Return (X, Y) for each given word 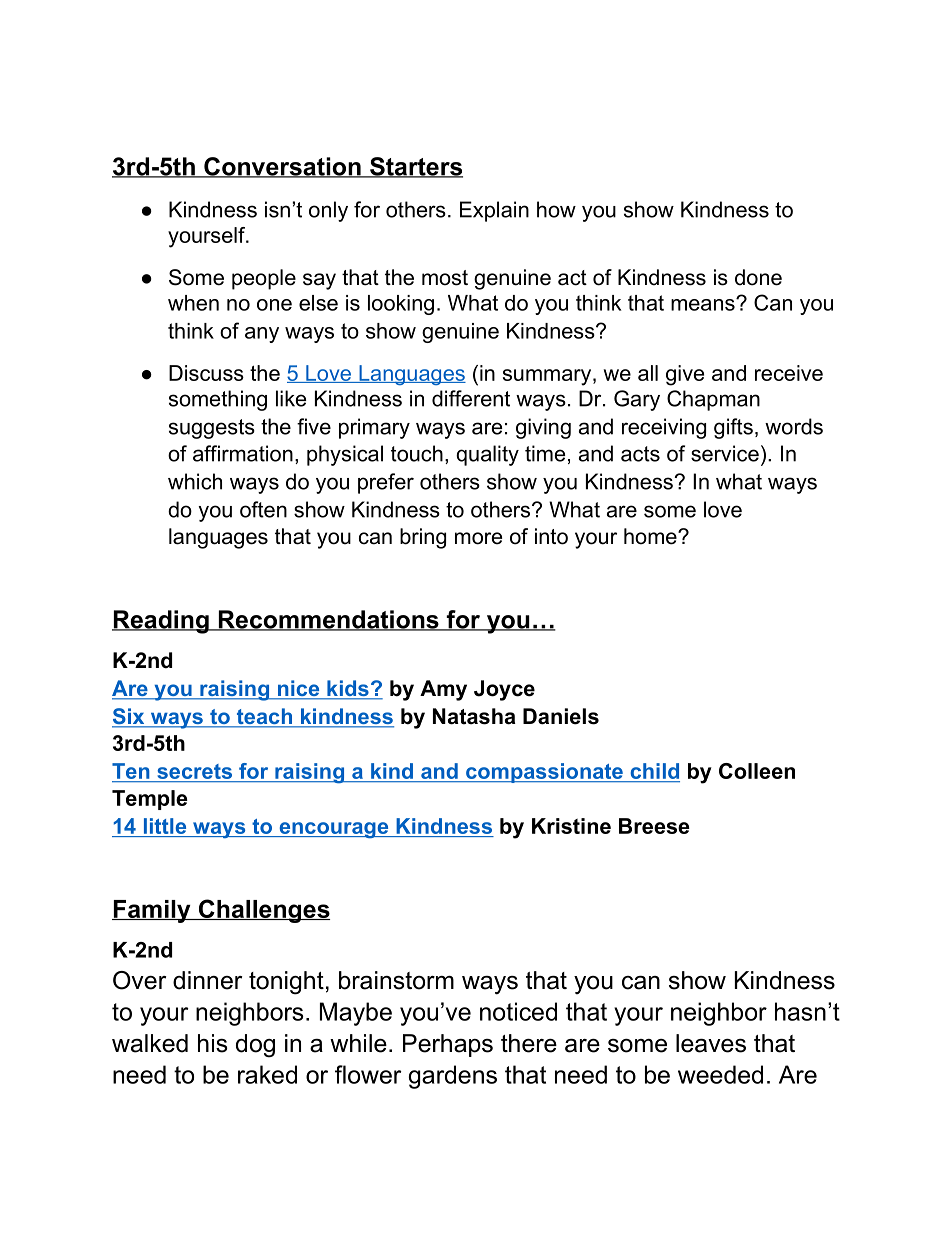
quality (487, 455)
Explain (494, 211)
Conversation (282, 167)
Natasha (474, 716)
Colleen (757, 771)
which (195, 481)
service (725, 453)
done (758, 277)
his (212, 1043)
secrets (194, 773)
